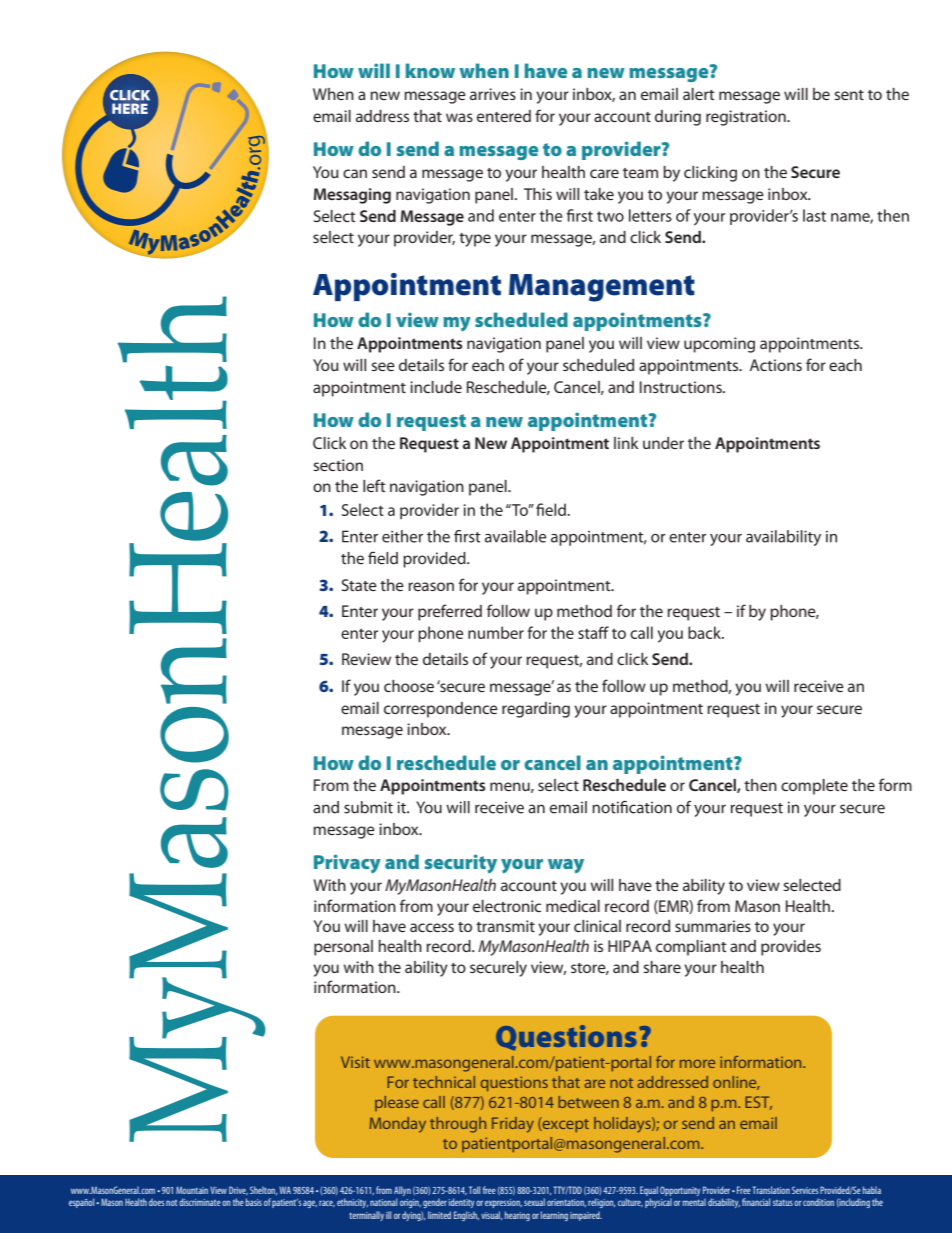 The height and width of the screenshot is (1233, 952). I want to click on Messaging, so click(352, 196).
